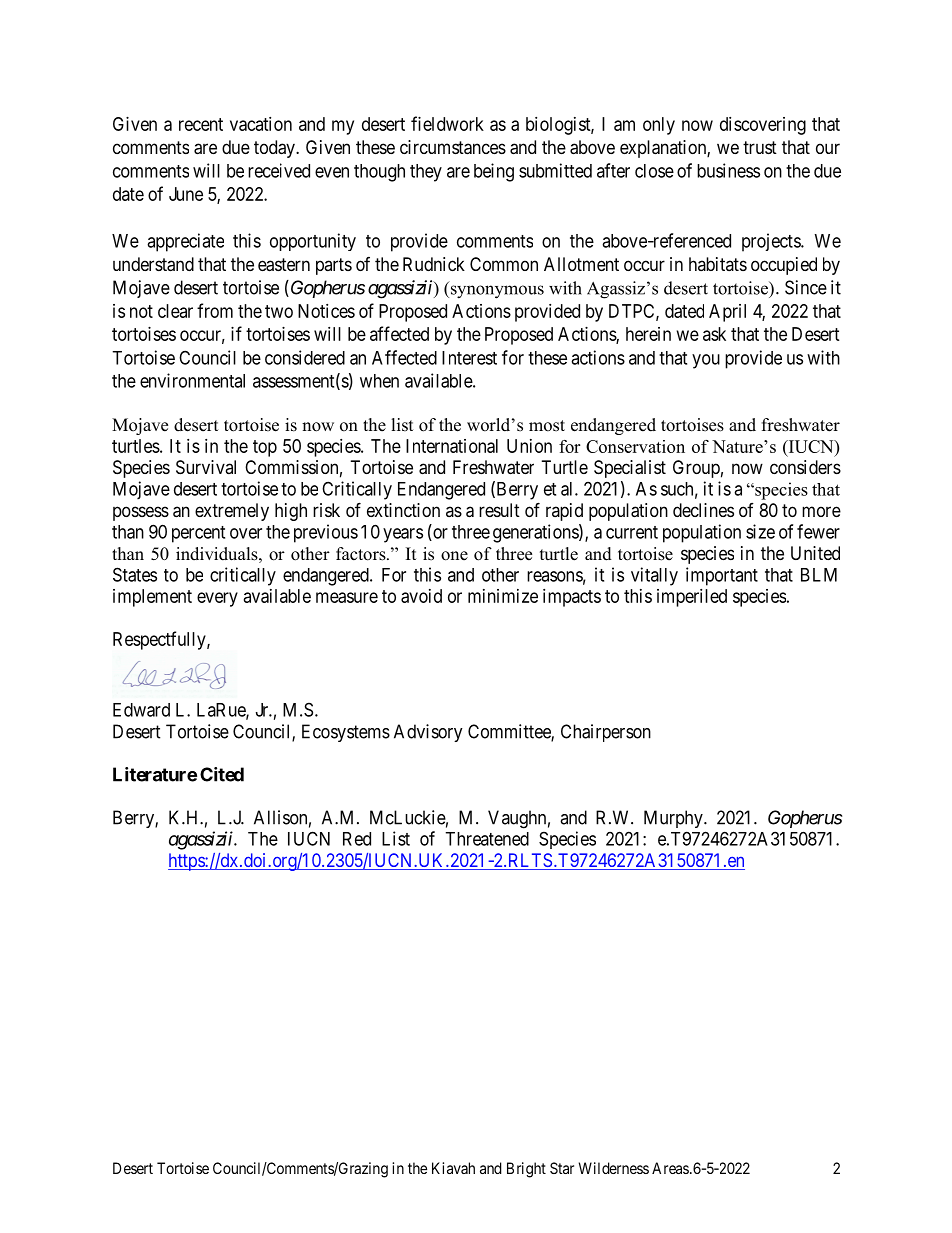  Describe the element at coordinates (760, 147) in the image. I see `trust` at that location.
